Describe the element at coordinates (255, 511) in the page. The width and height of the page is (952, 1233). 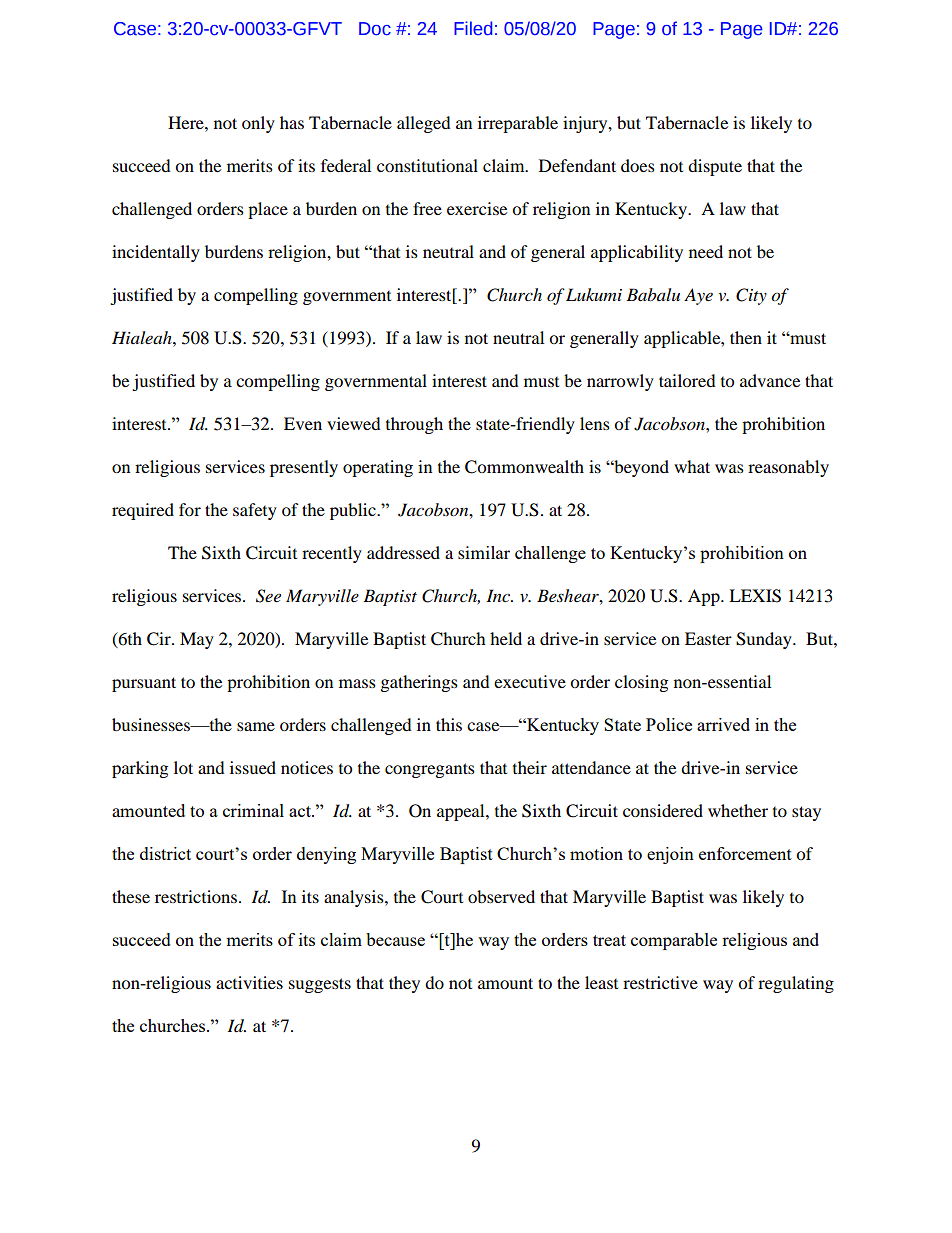
I see `safety` at that location.
